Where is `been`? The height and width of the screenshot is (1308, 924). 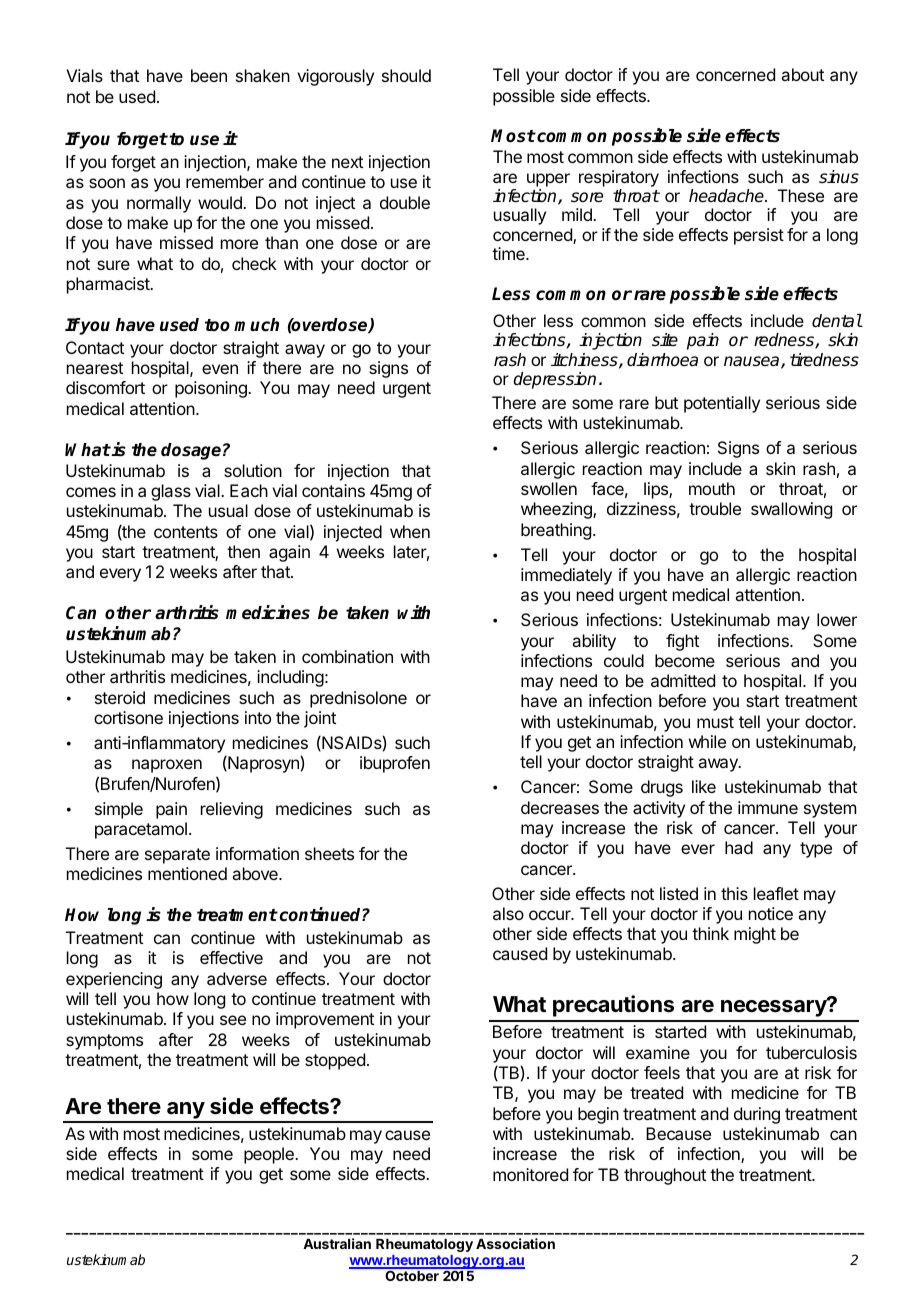
been is located at coordinates (209, 75).
